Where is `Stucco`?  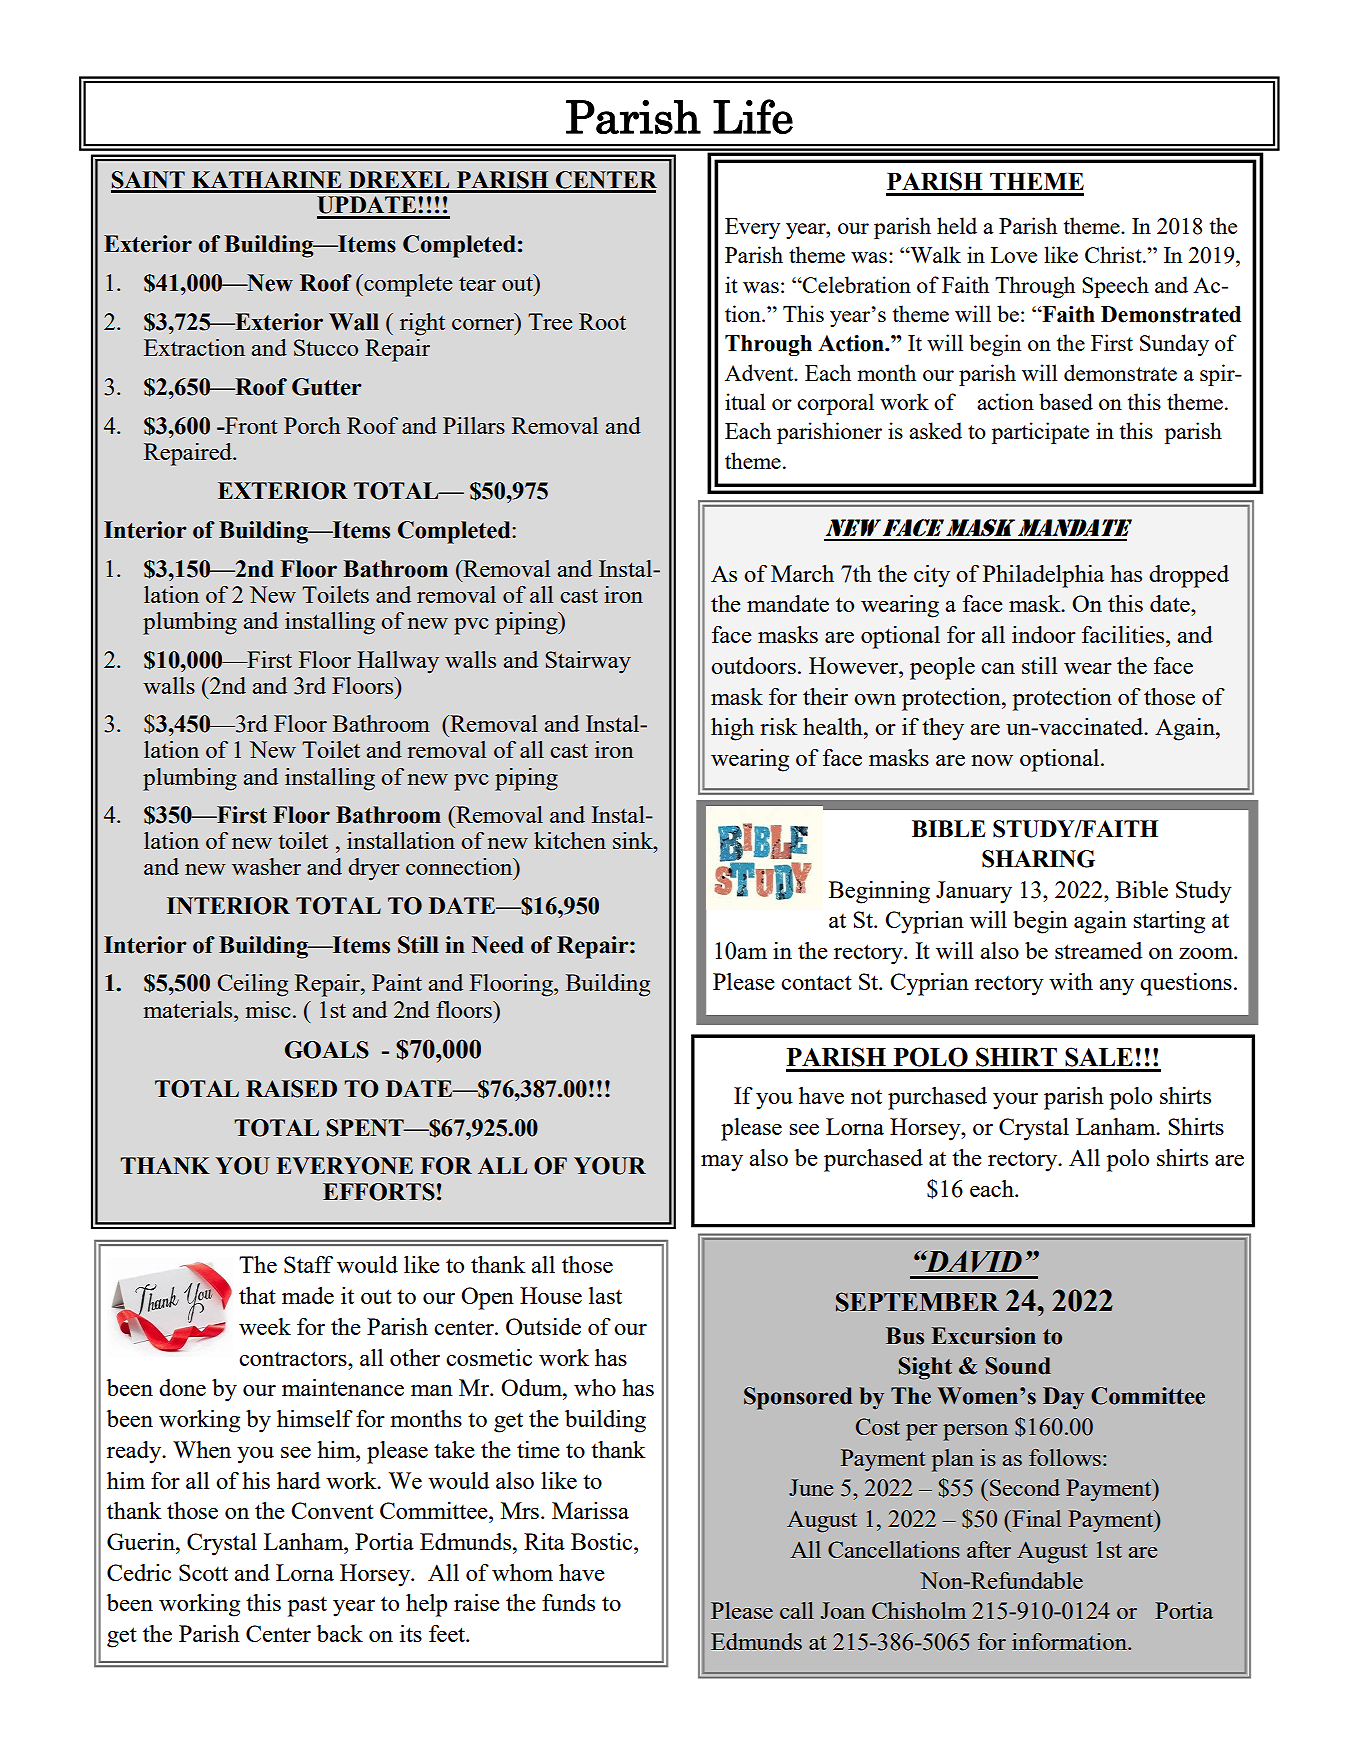
Stucco is located at coordinates (326, 347).
